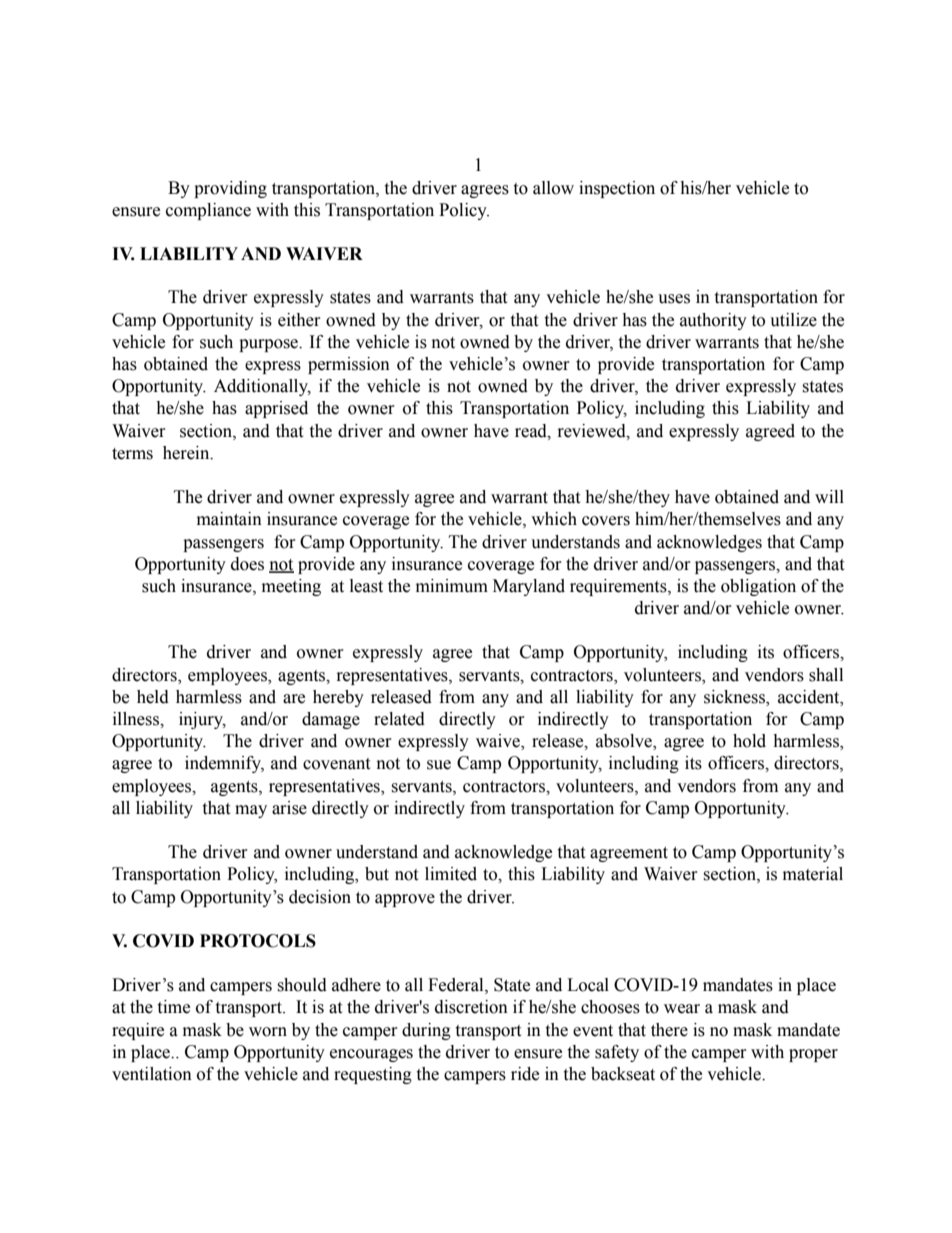 The image size is (952, 1233). I want to click on sue, so click(439, 765).
